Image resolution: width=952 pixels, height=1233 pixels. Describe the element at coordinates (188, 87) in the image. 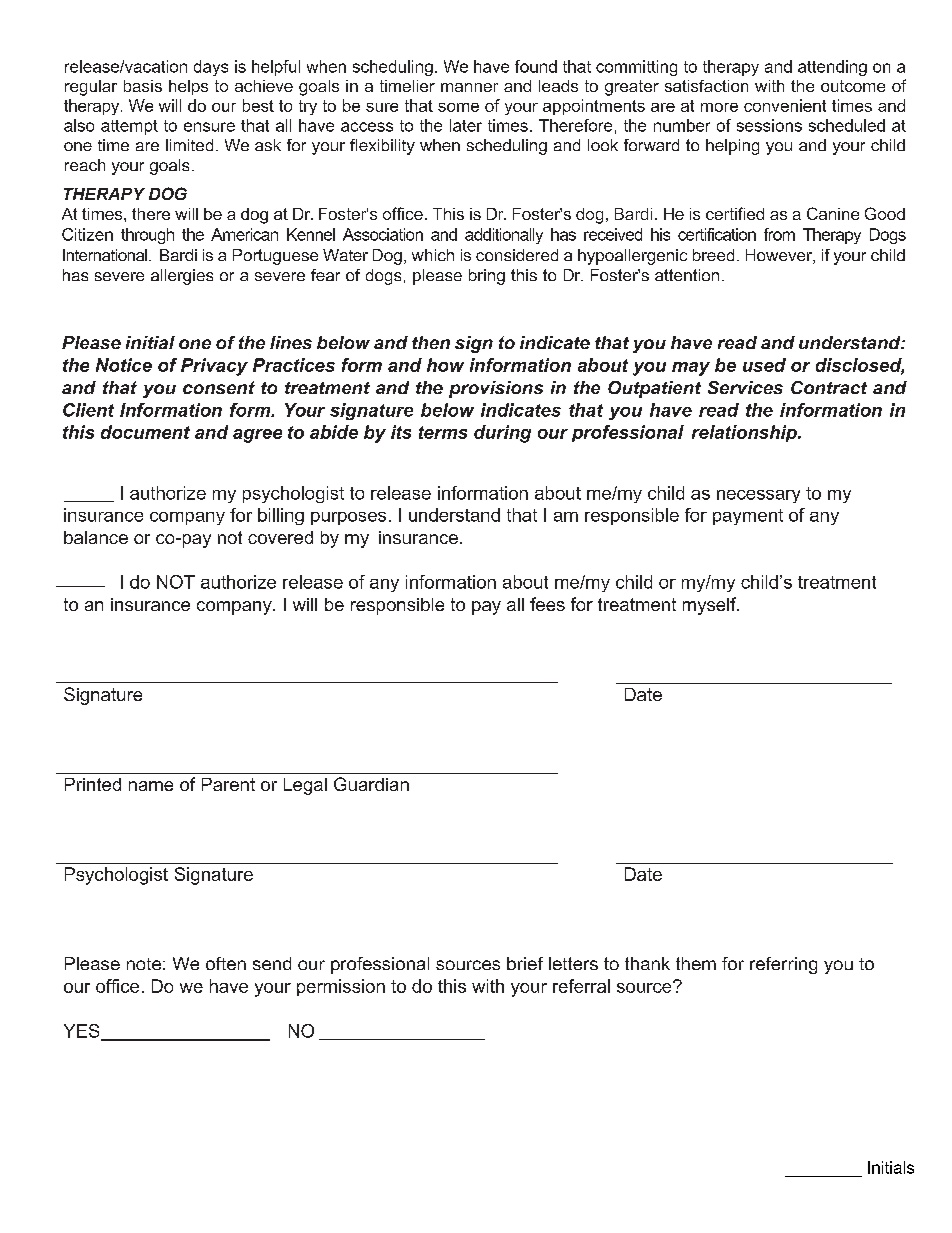

I see `helps` at that location.
